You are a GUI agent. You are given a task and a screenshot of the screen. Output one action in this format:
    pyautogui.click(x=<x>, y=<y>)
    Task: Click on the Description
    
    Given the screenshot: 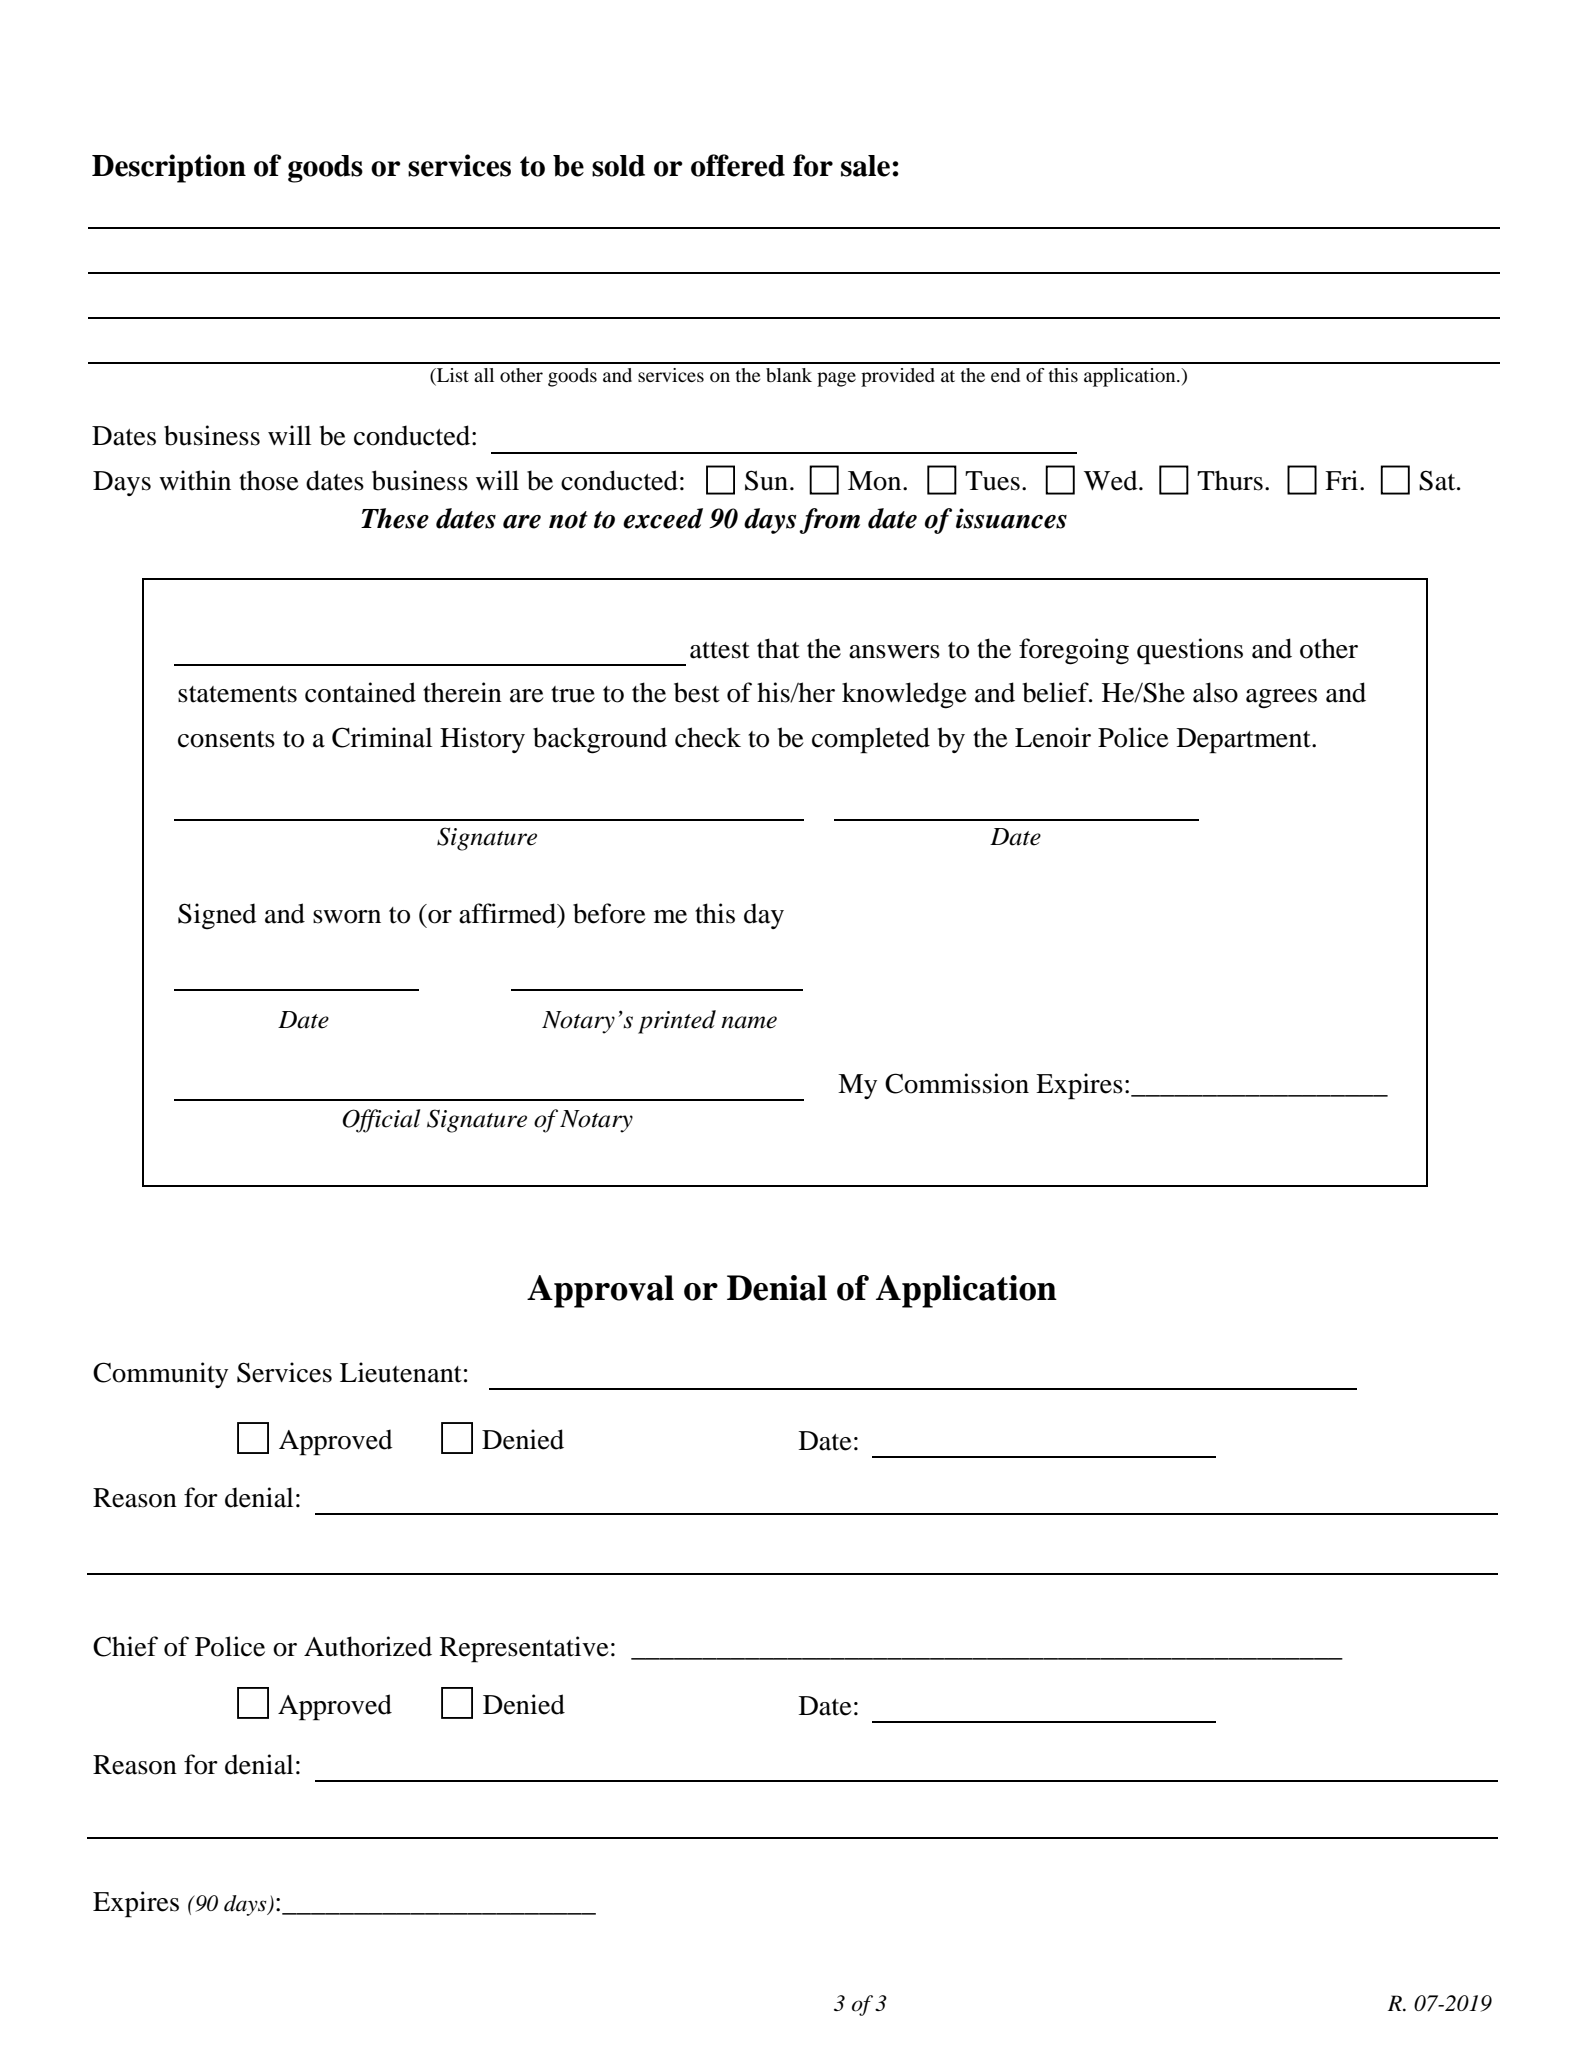 What is the action you would take?
    pyautogui.click(x=169, y=168)
